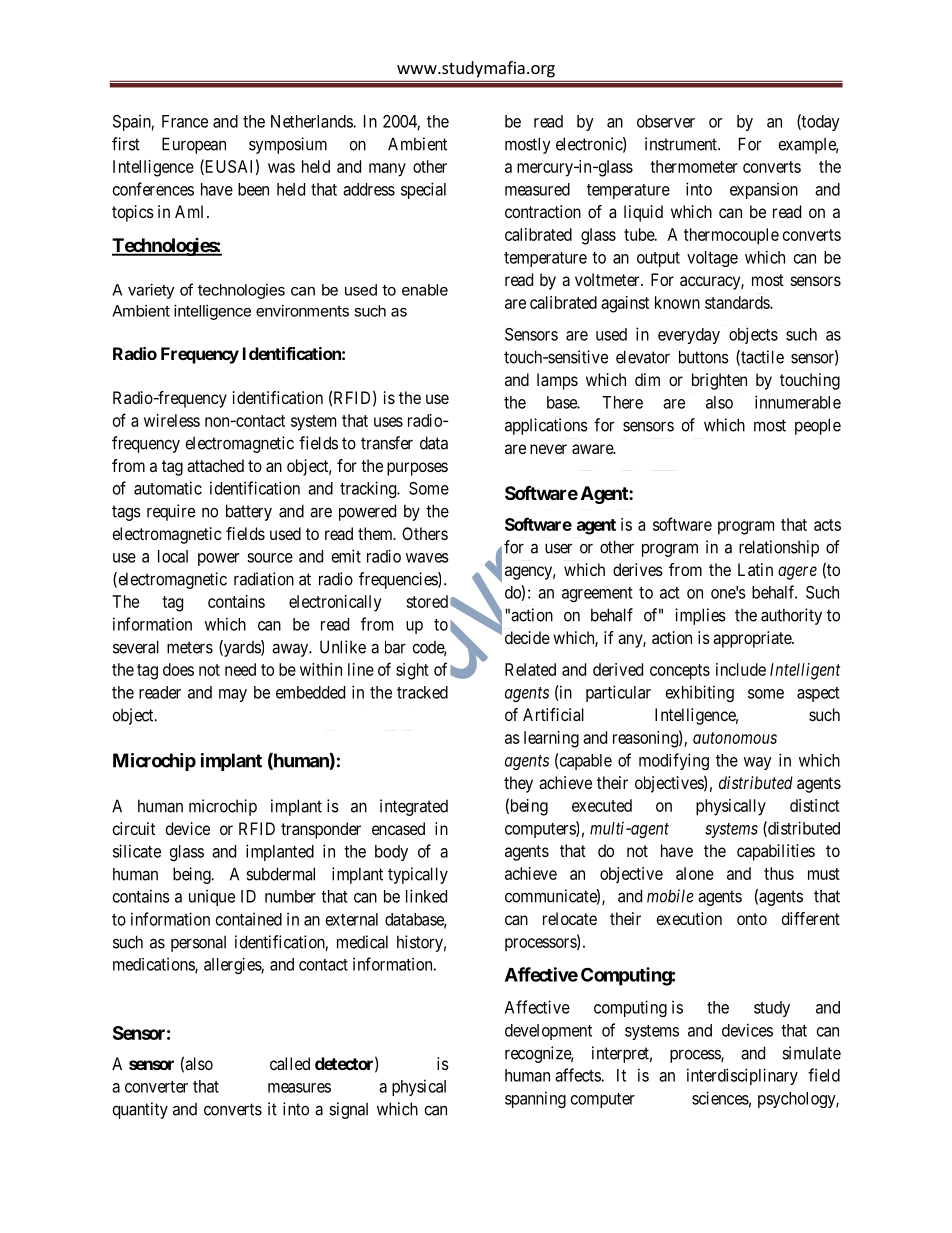  Describe the element at coordinates (417, 469) in the page. I see `purposes` at that location.
